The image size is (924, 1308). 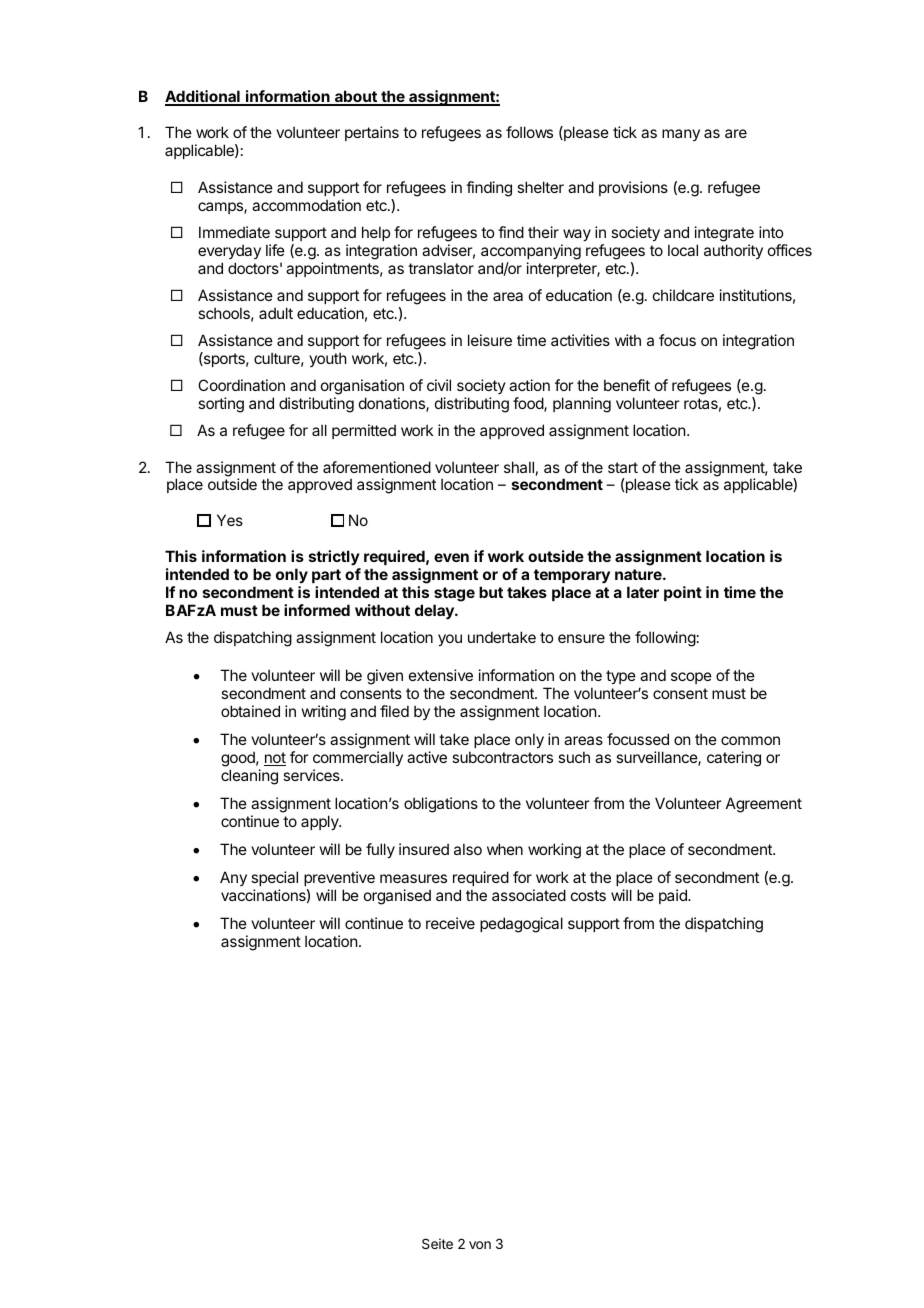 I want to click on pedagogical, so click(x=521, y=925).
